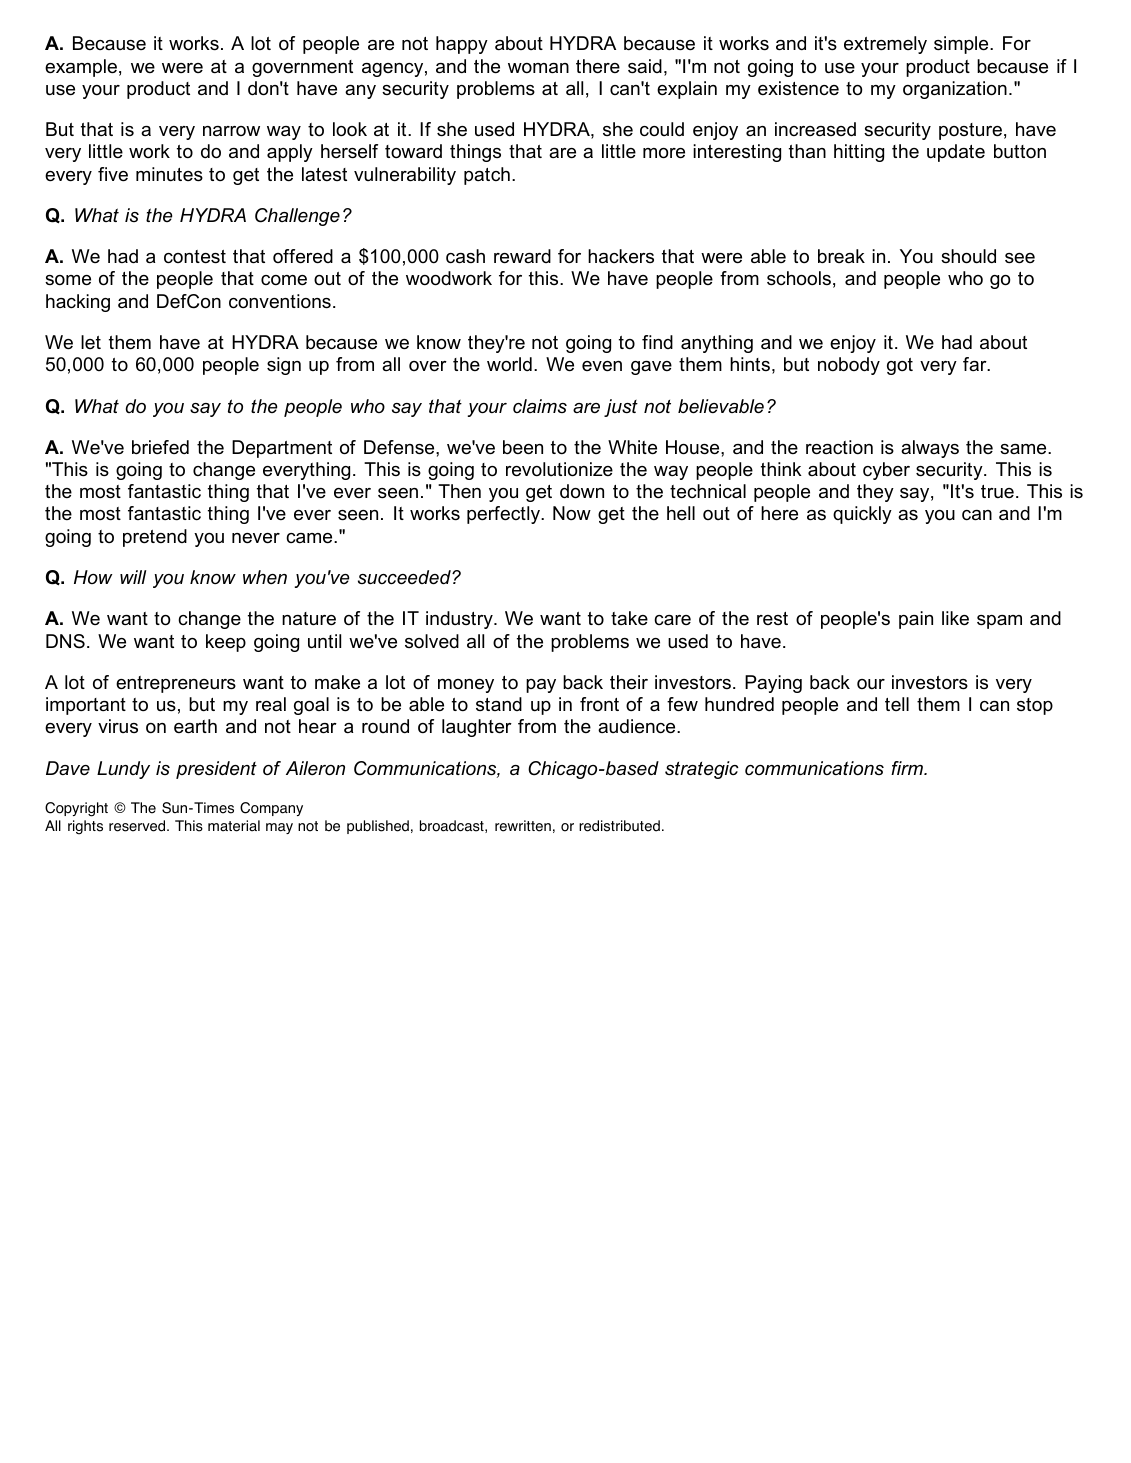  I want to click on woman, so click(538, 68).
